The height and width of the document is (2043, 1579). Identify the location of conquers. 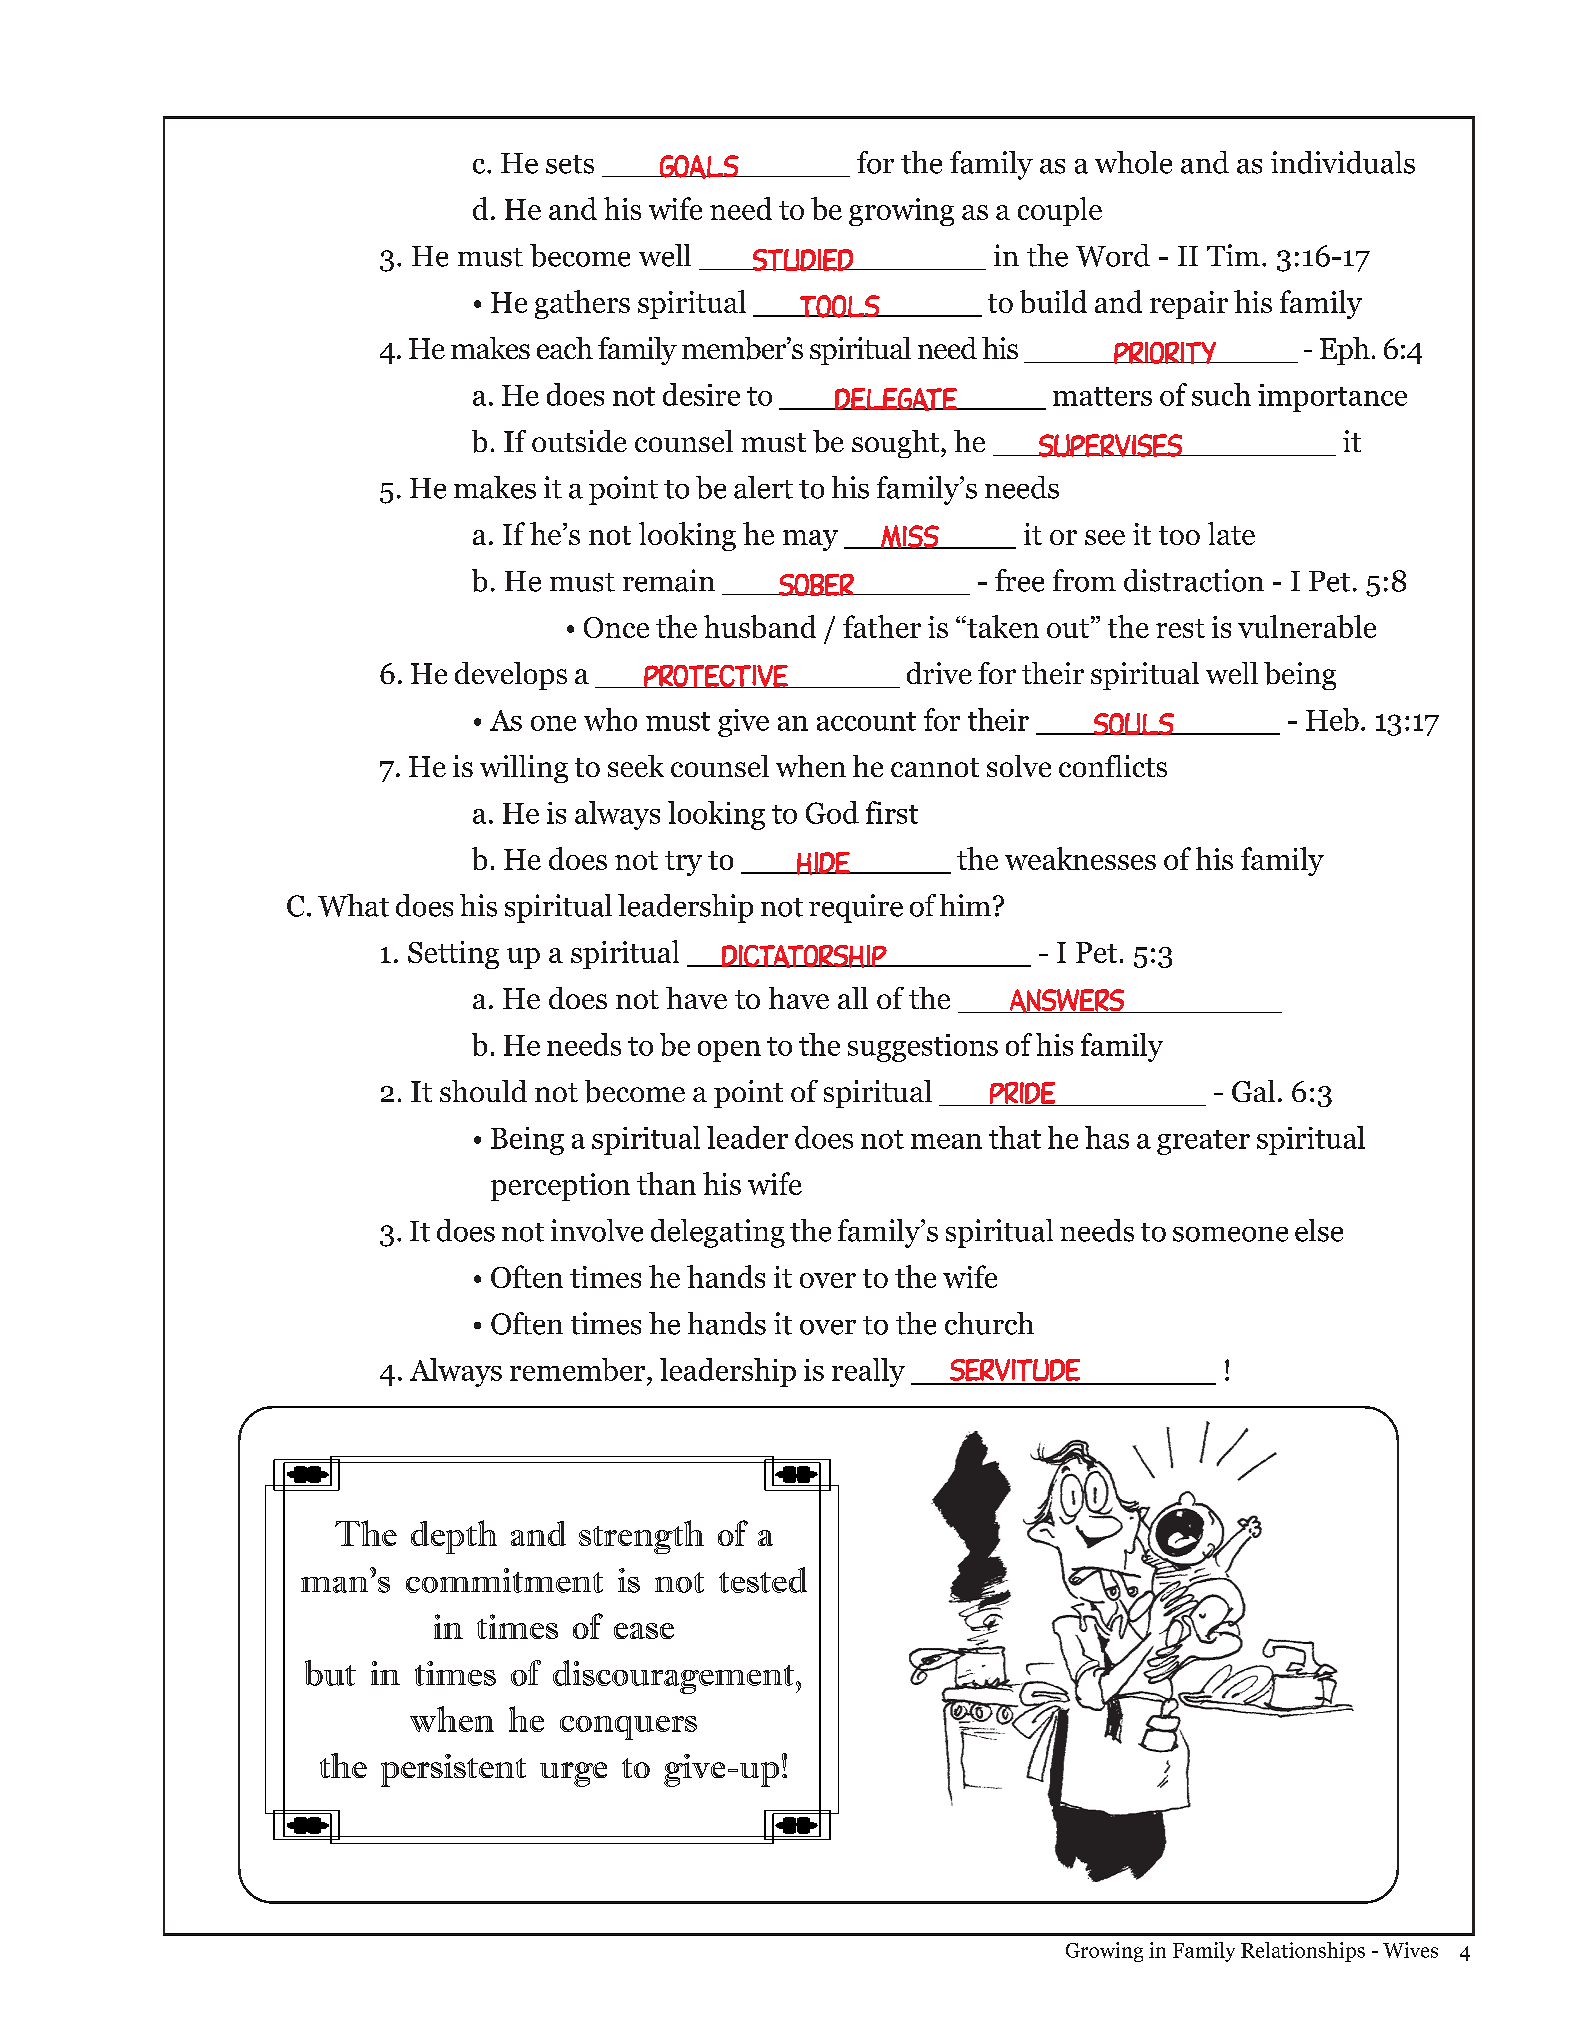
(628, 1728).
